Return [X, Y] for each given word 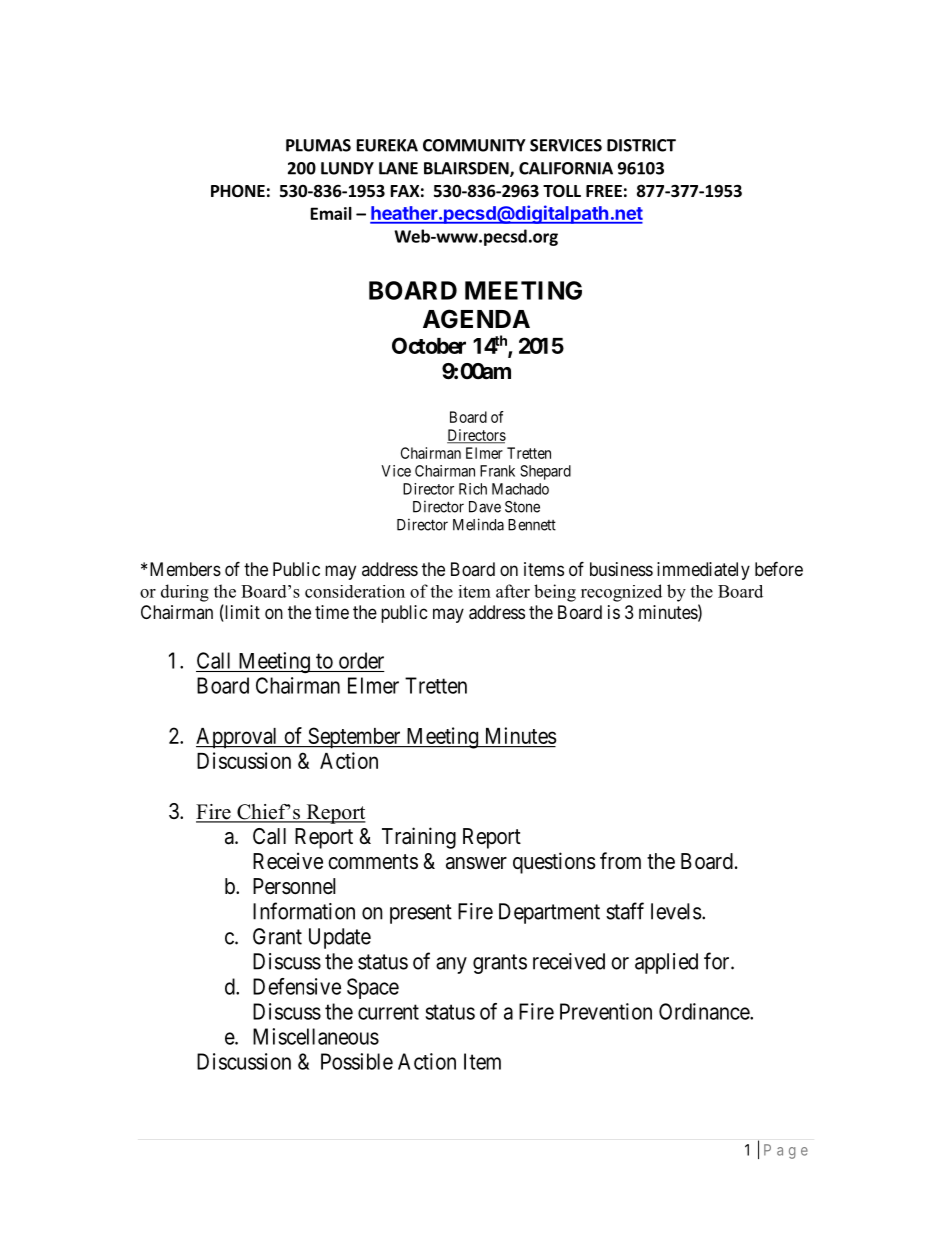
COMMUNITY [474, 145]
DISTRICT [641, 145]
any [451, 965]
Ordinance [705, 1011]
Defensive [297, 986]
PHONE [238, 191]
